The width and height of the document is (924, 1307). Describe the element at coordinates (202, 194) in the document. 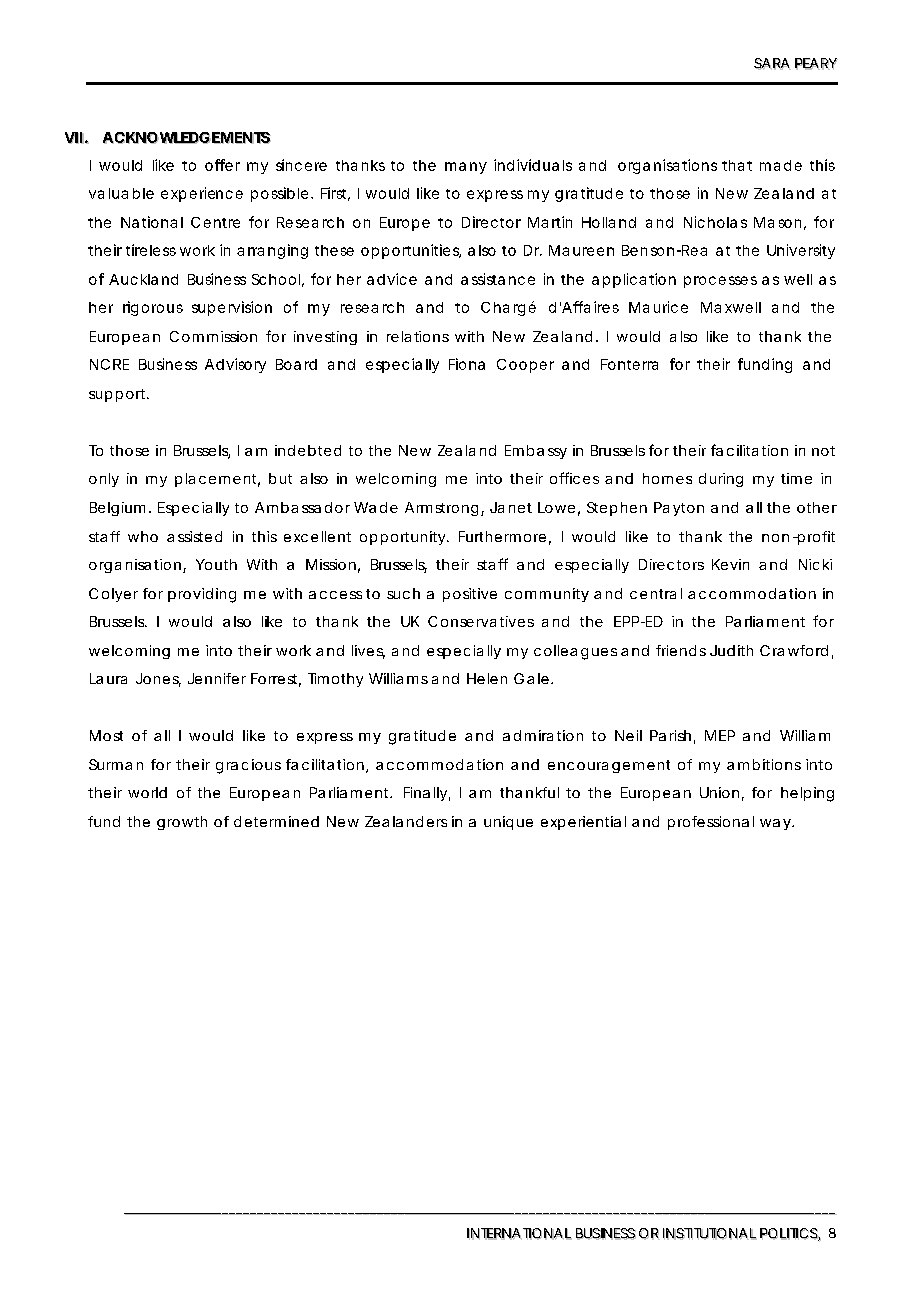

I see `experience` at that location.
